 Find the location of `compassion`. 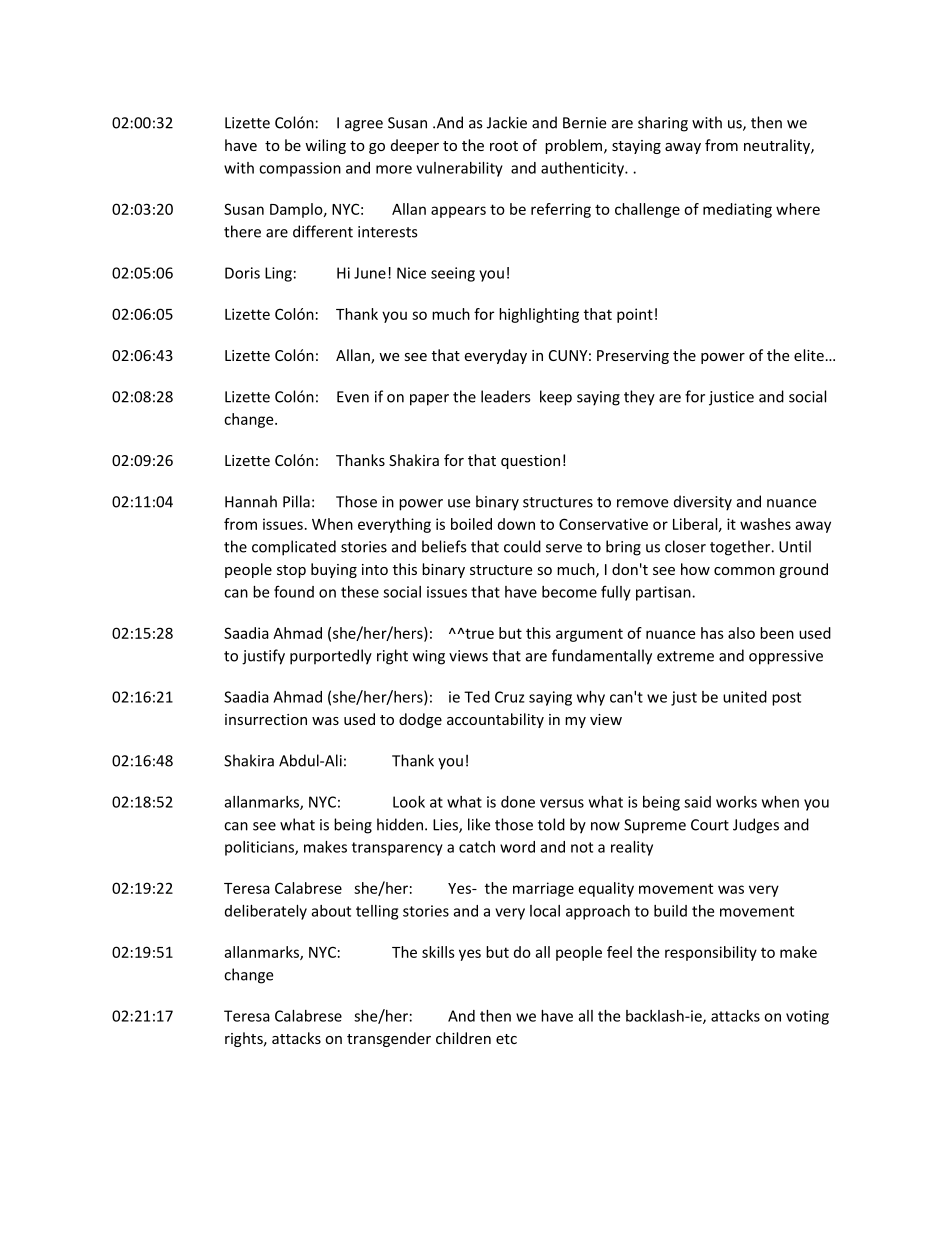

compassion is located at coordinates (300, 169).
